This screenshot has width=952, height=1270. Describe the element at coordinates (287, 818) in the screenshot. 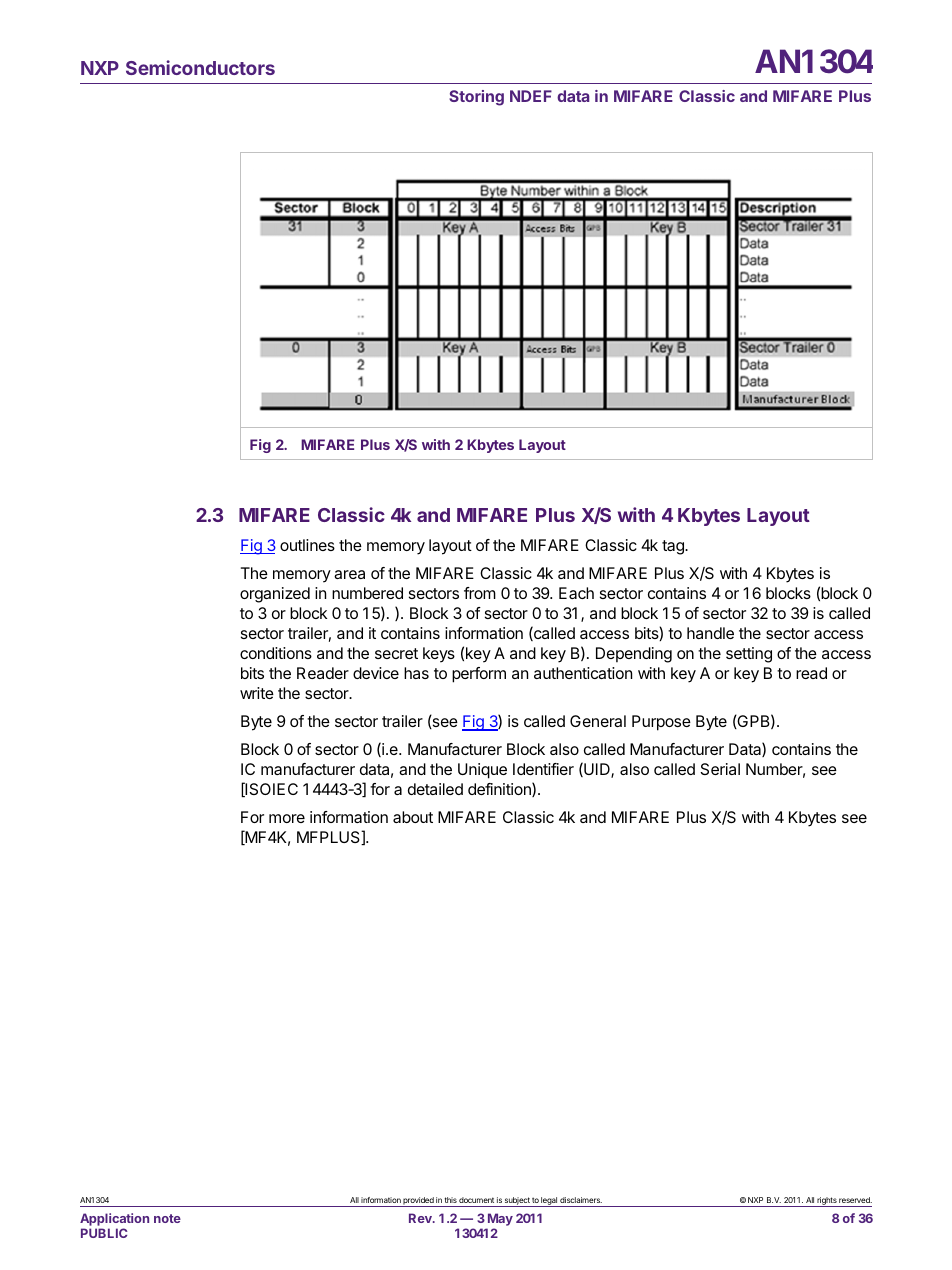

I see `more` at that location.
